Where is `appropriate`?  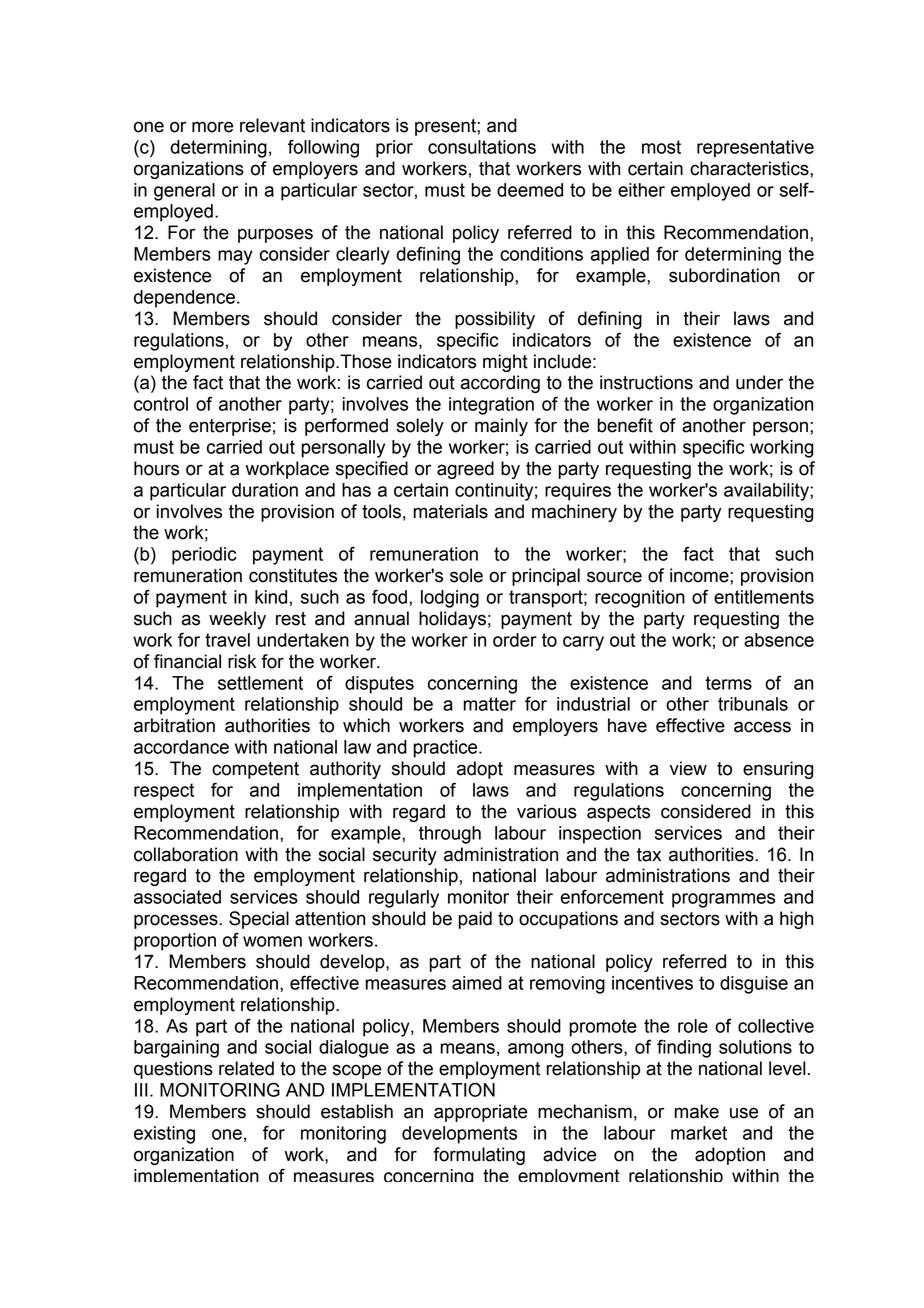
appropriate is located at coordinates (480, 1113).
